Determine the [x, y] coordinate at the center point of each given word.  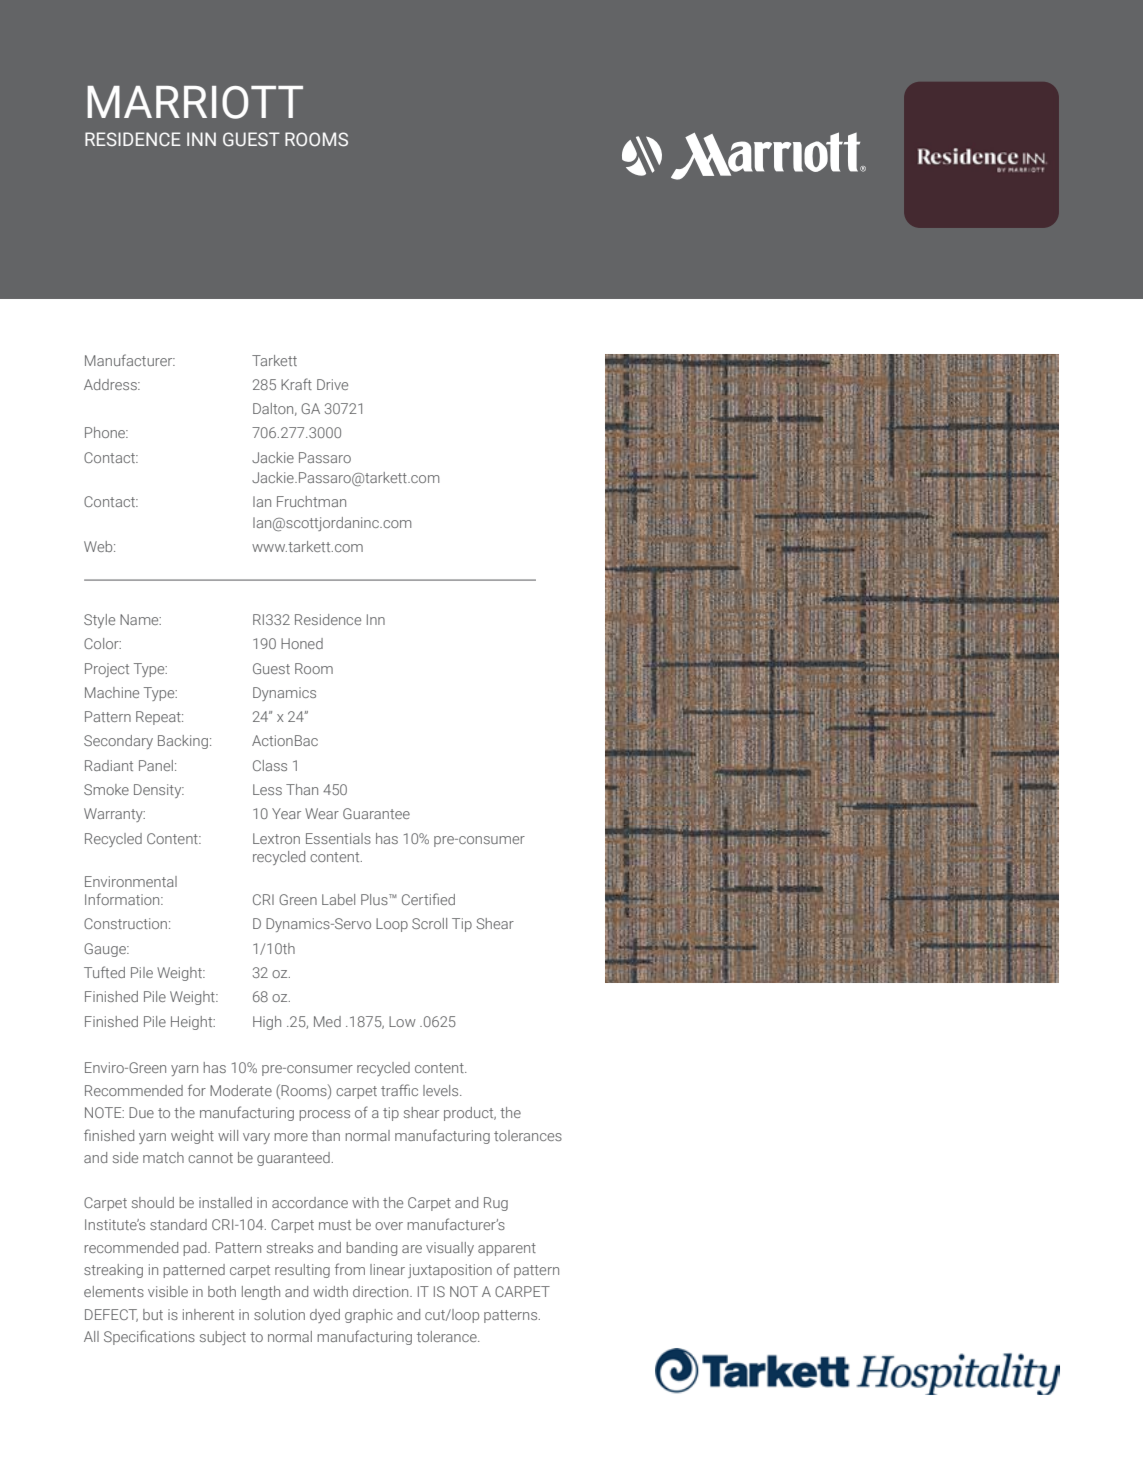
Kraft [296, 384]
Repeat [159, 718]
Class [270, 765]
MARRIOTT [195, 102]
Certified [428, 899]
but [153, 1314]
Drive [332, 384]
